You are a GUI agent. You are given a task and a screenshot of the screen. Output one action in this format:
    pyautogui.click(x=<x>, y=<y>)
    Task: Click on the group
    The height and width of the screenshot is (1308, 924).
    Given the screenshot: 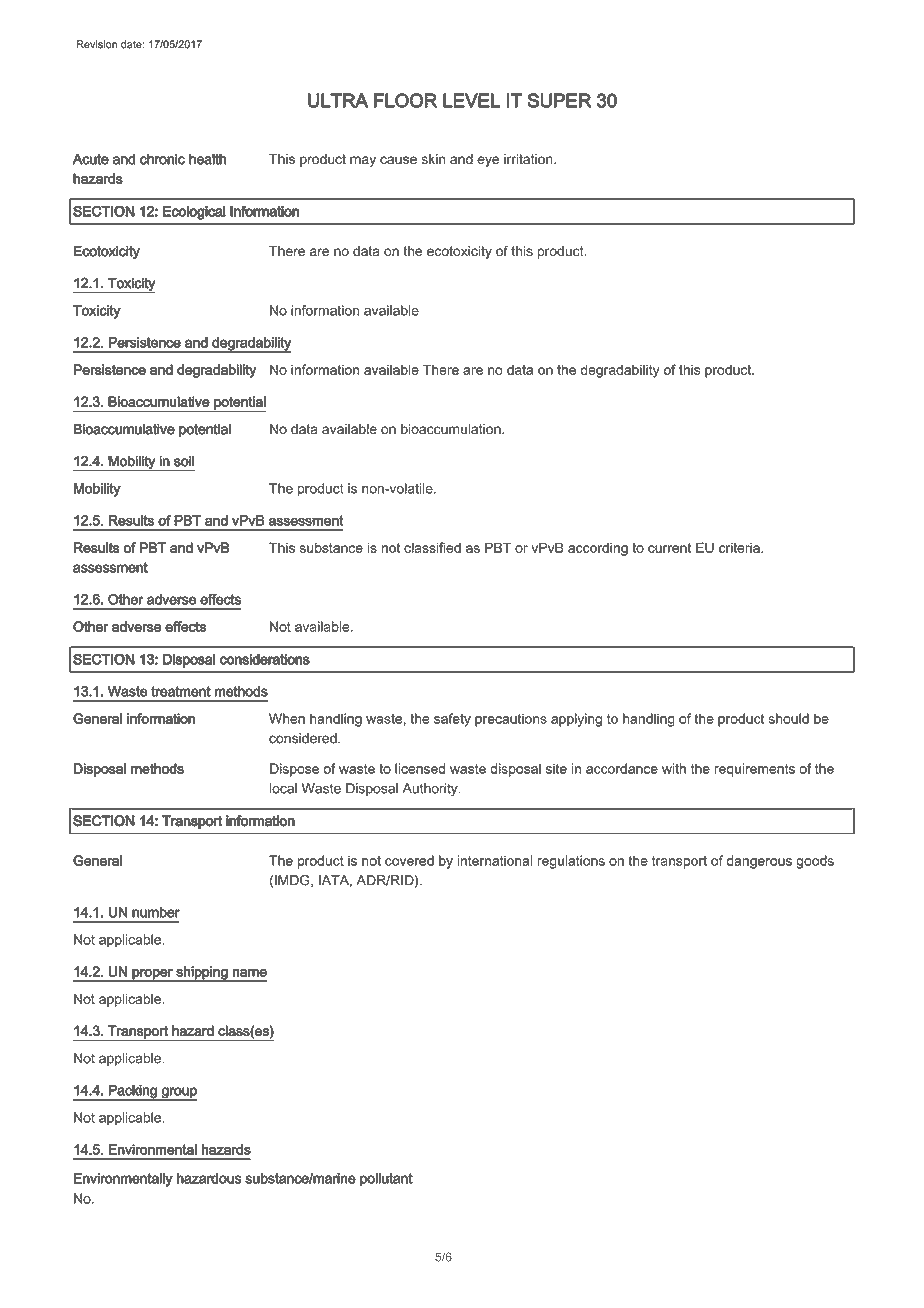 What is the action you would take?
    pyautogui.click(x=178, y=1094)
